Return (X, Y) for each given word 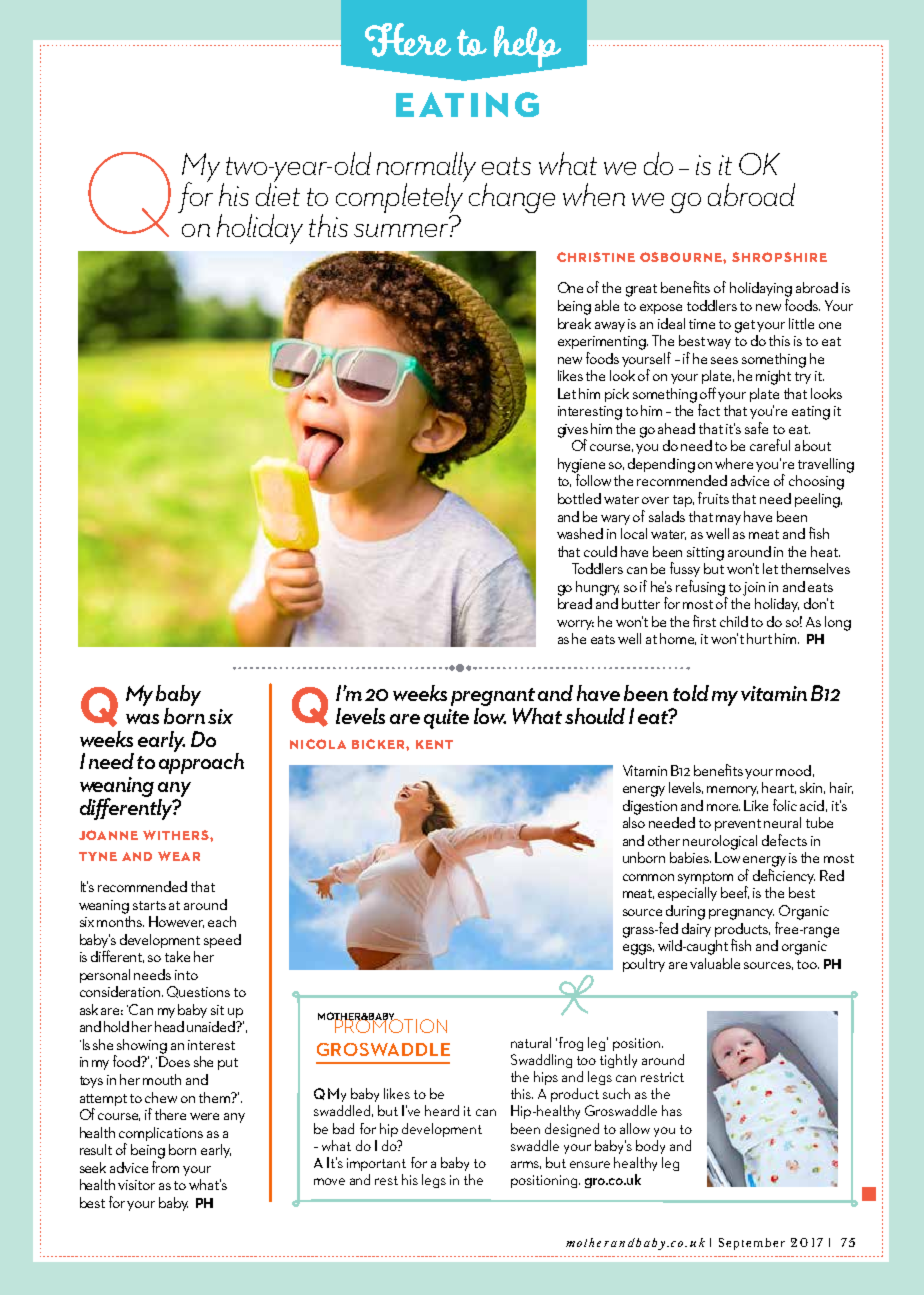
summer (402, 230)
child (734, 621)
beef (735, 892)
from (165, 1167)
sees (724, 360)
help (529, 48)
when (594, 194)
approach (201, 762)
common (648, 877)
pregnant (493, 697)
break (574, 323)
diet (278, 193)
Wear (179, 856)
